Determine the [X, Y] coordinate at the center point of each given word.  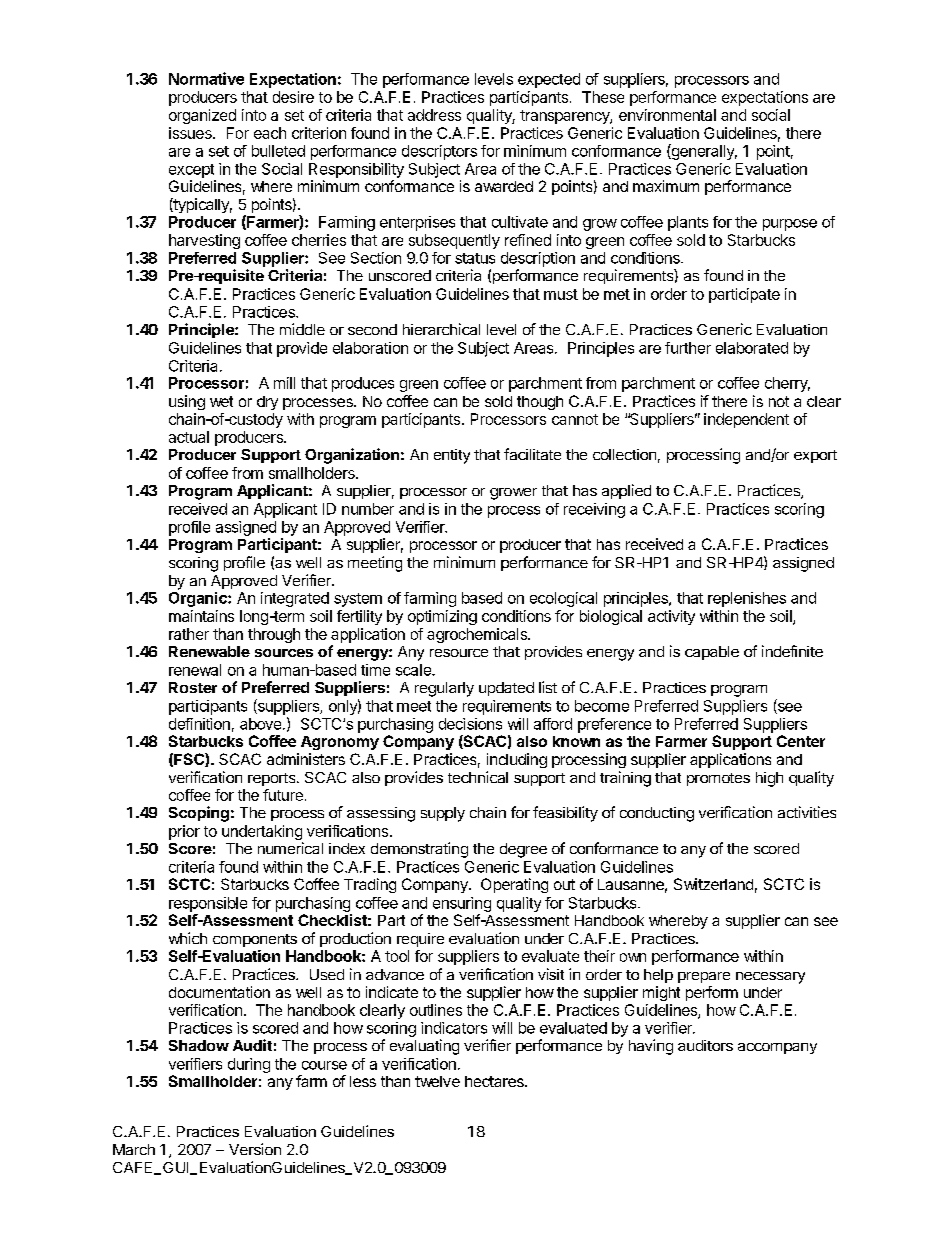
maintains [201, 616]
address [434, 115]
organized [202, 116]
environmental [667, 115]
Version [255, 1149]
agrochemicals [478, 635]
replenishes [747, 599]
